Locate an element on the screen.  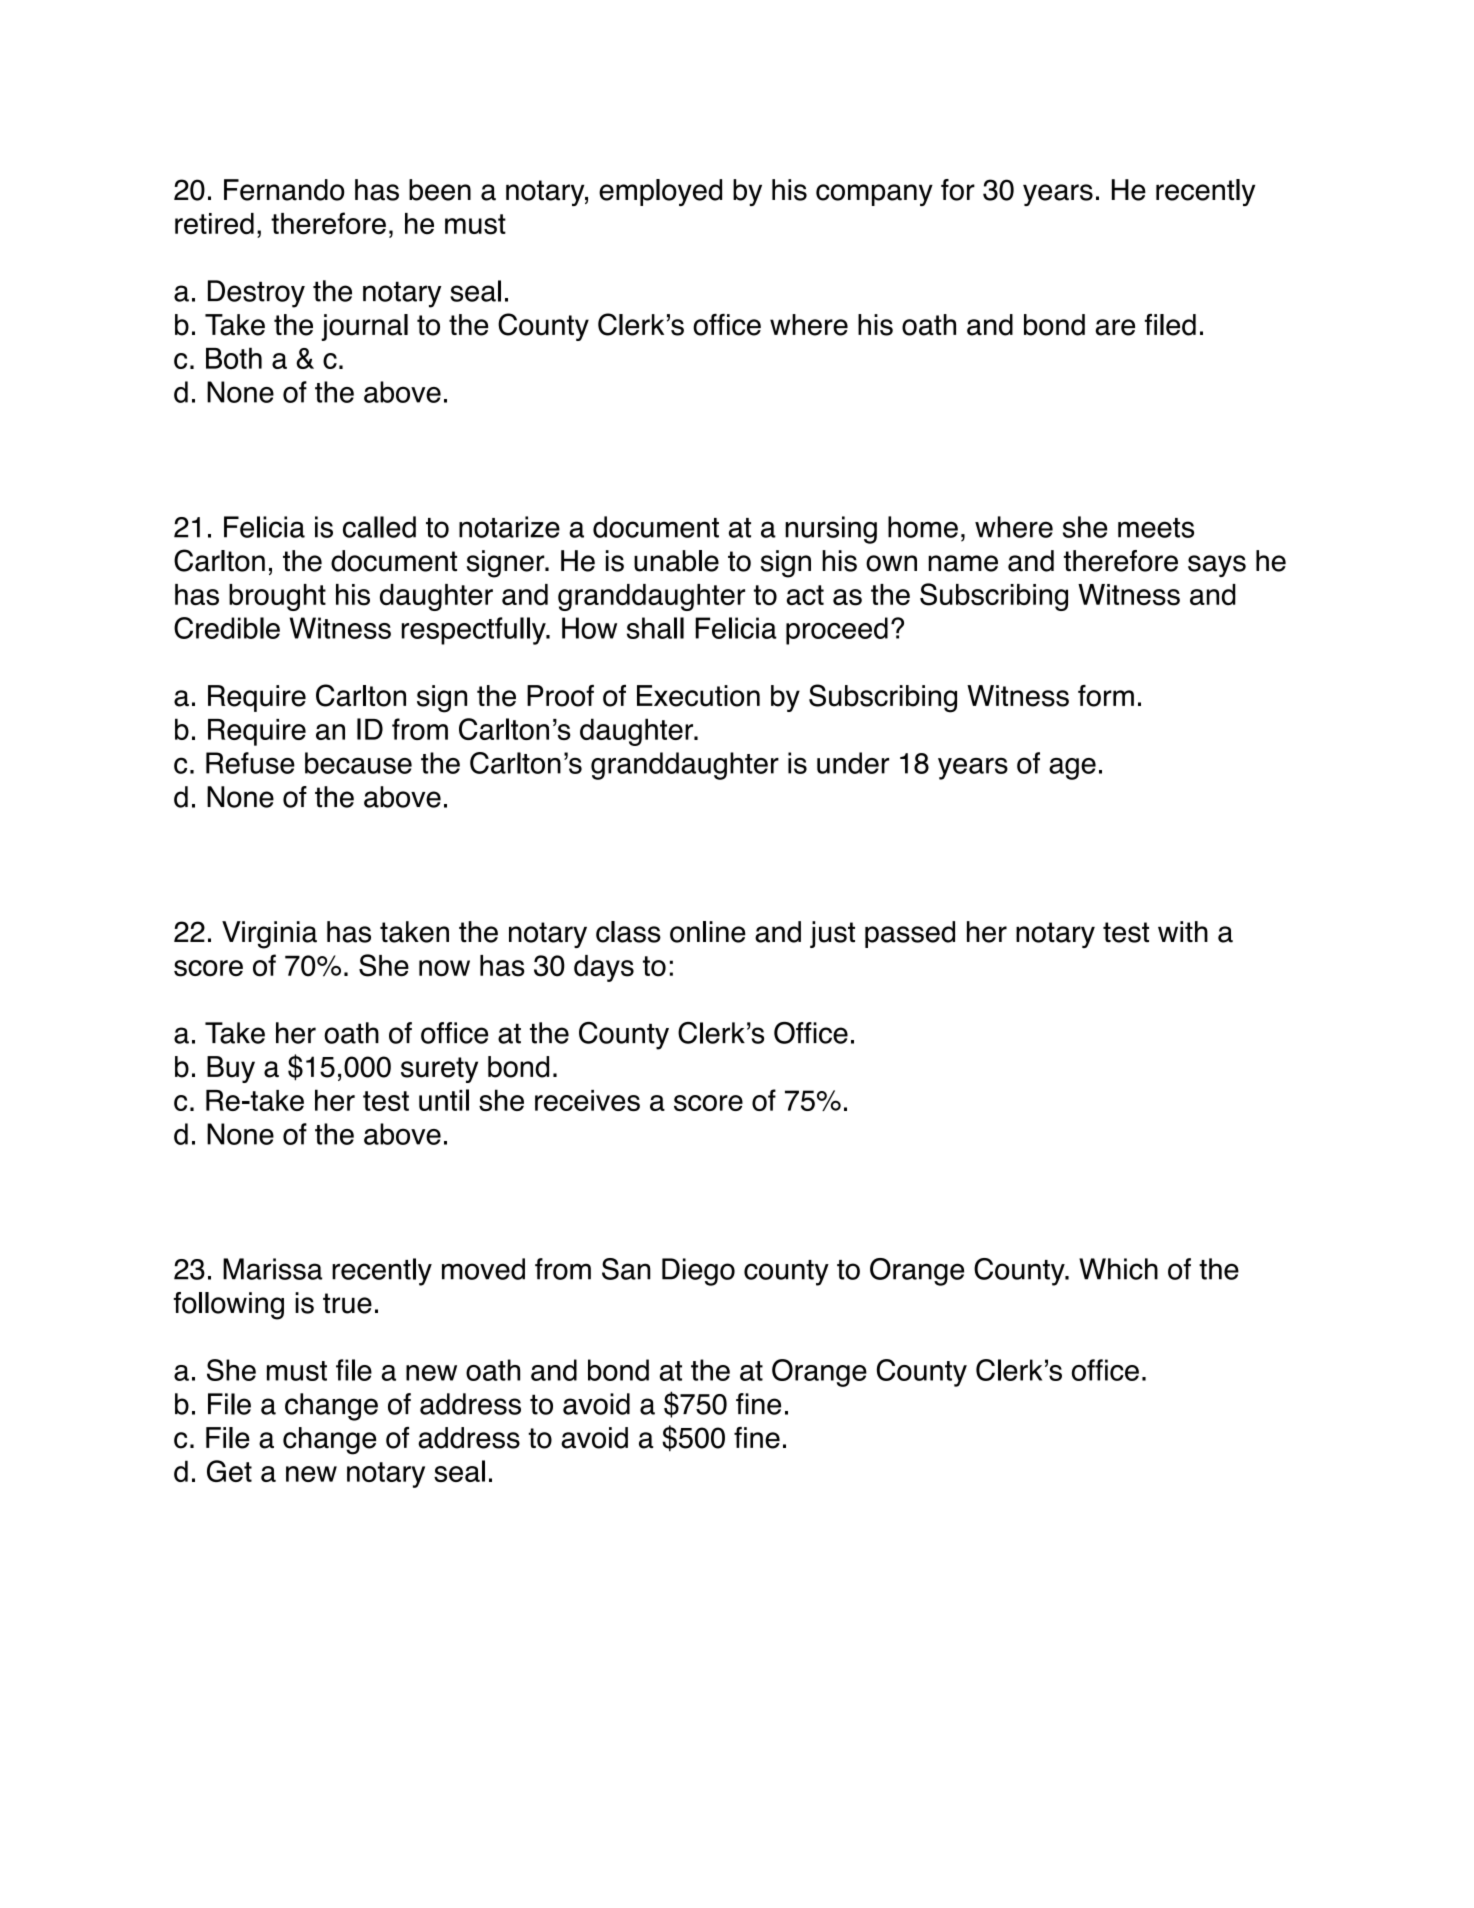
because is located at coordinates (358, 763).
